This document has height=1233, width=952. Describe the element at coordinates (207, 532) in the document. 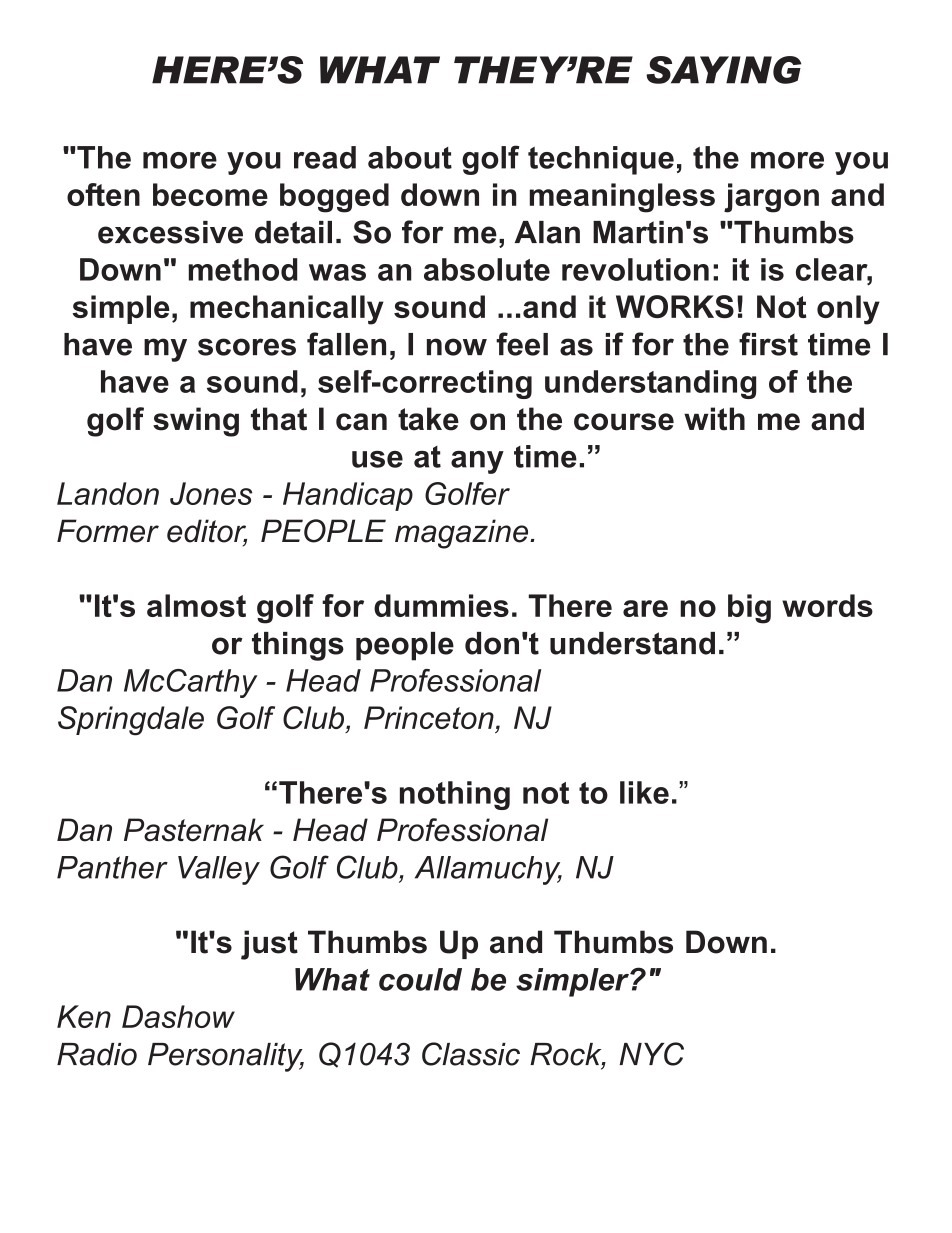

I see `editor` at that location.
